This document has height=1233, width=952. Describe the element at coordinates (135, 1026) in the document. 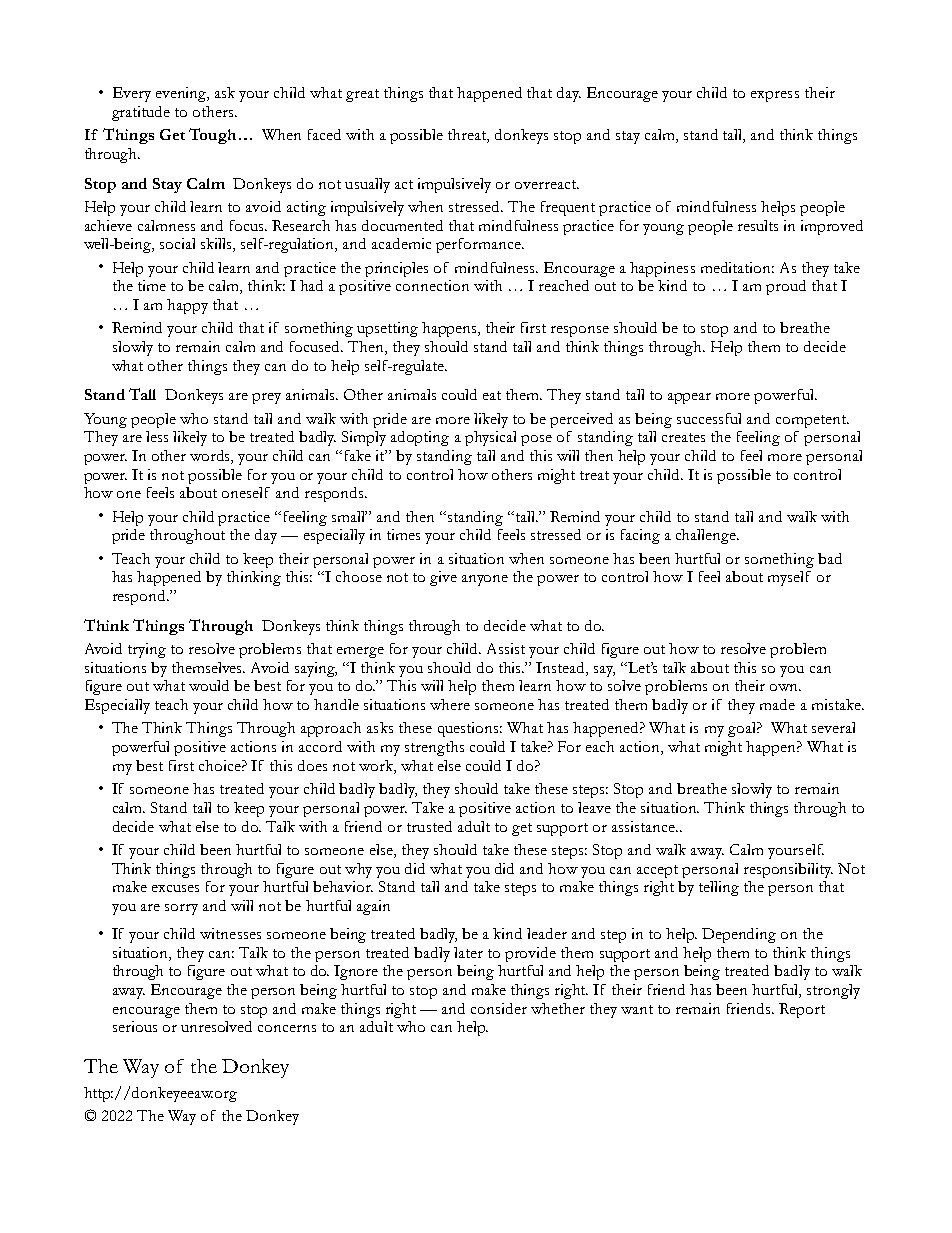

I see `serious` at that location.
